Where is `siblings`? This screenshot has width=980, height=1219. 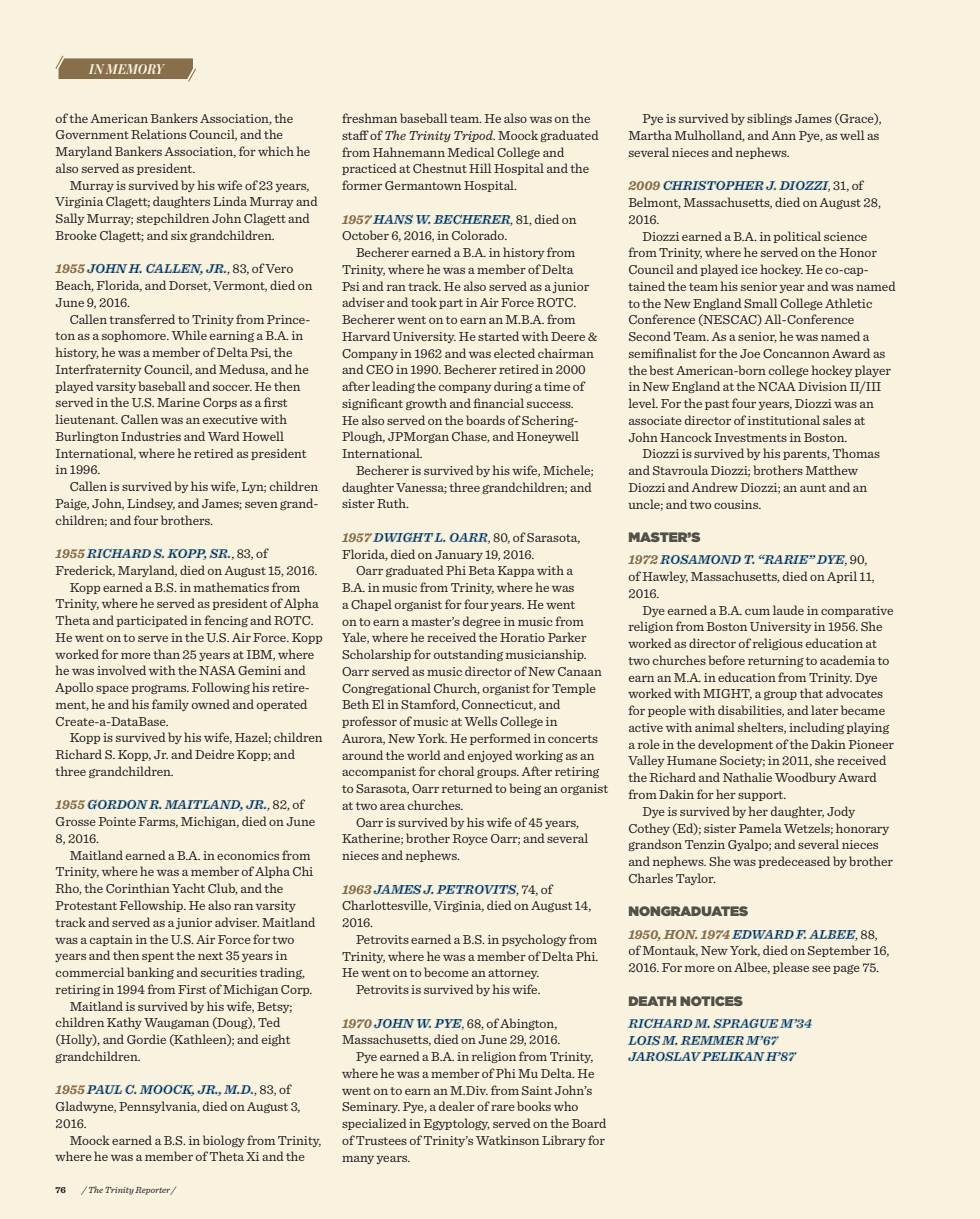 siblings is located at coordinates (769, 119).
